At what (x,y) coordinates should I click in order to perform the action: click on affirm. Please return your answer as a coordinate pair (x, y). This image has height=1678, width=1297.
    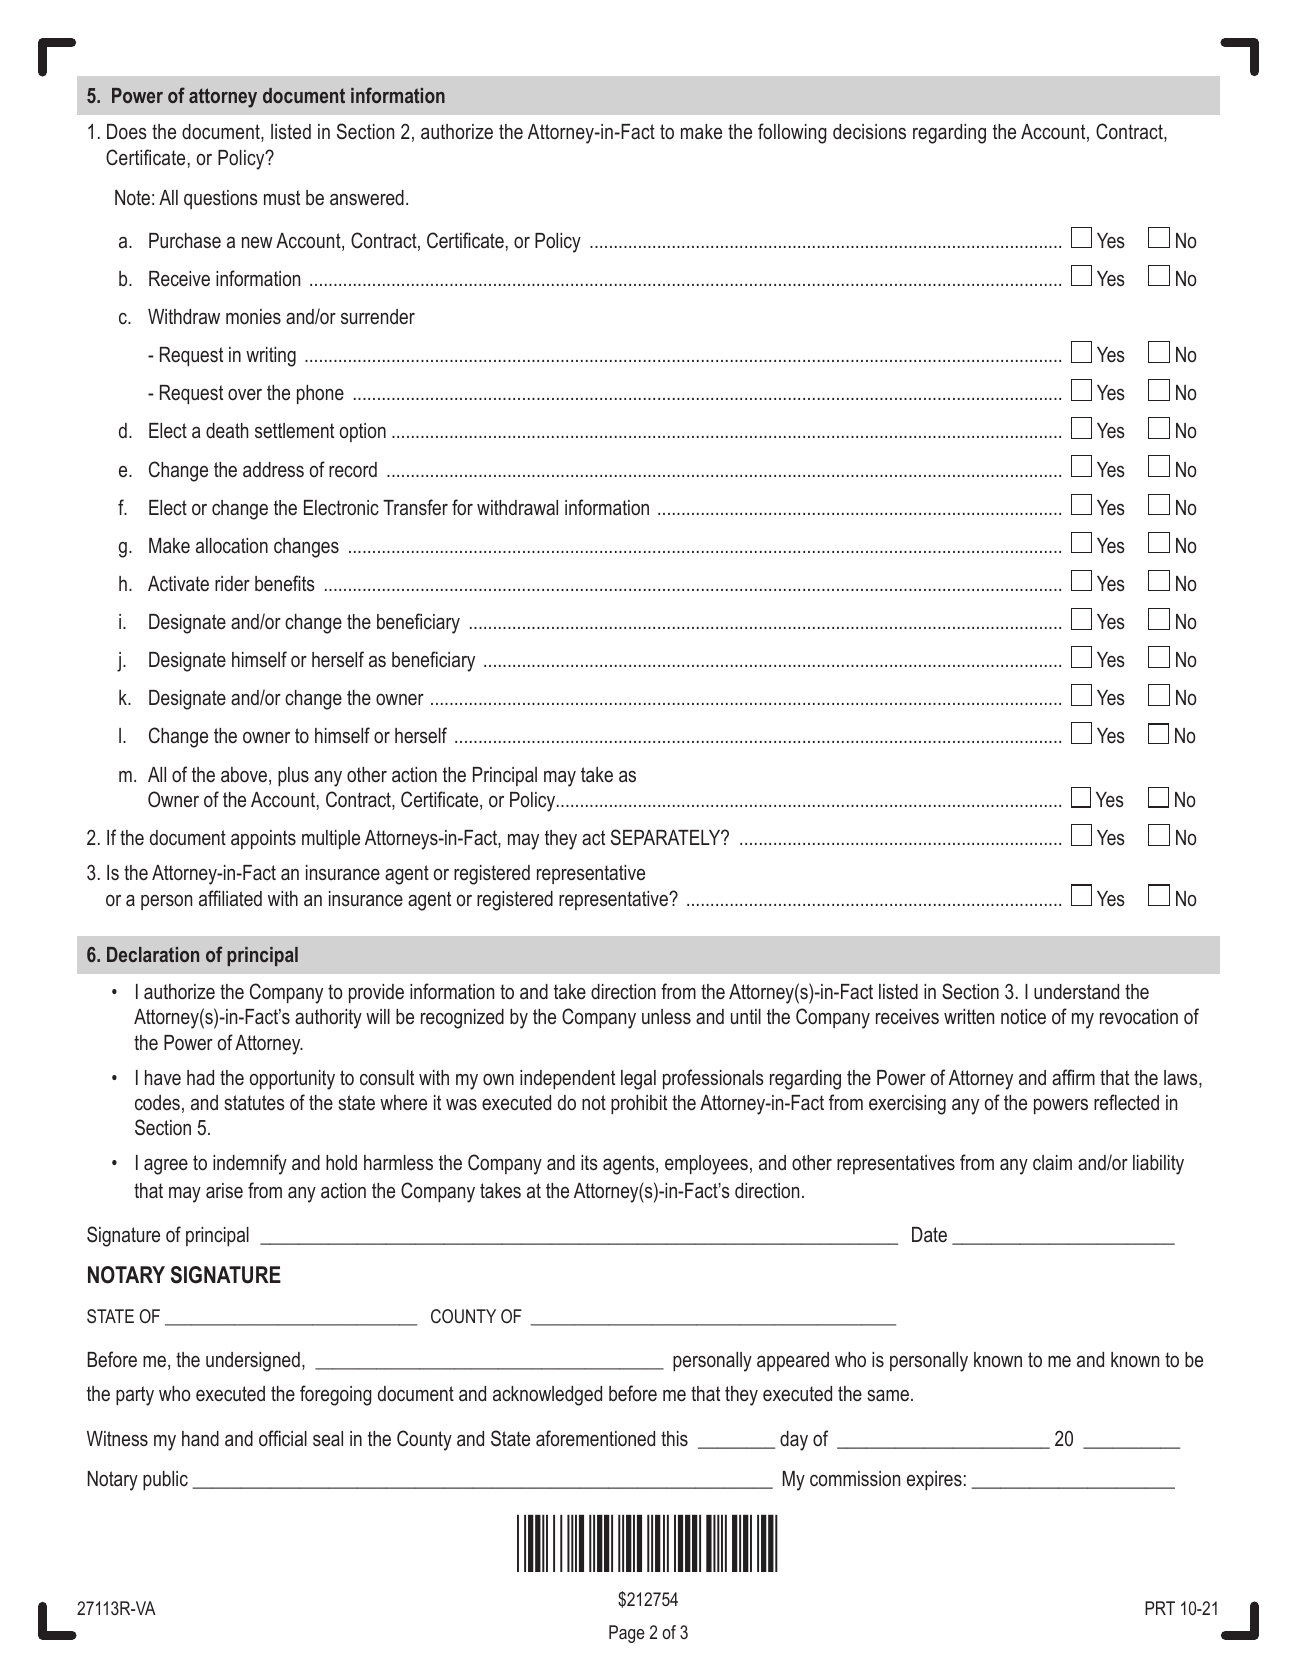
    Looking at the image, I should click on (1073, 1077).
